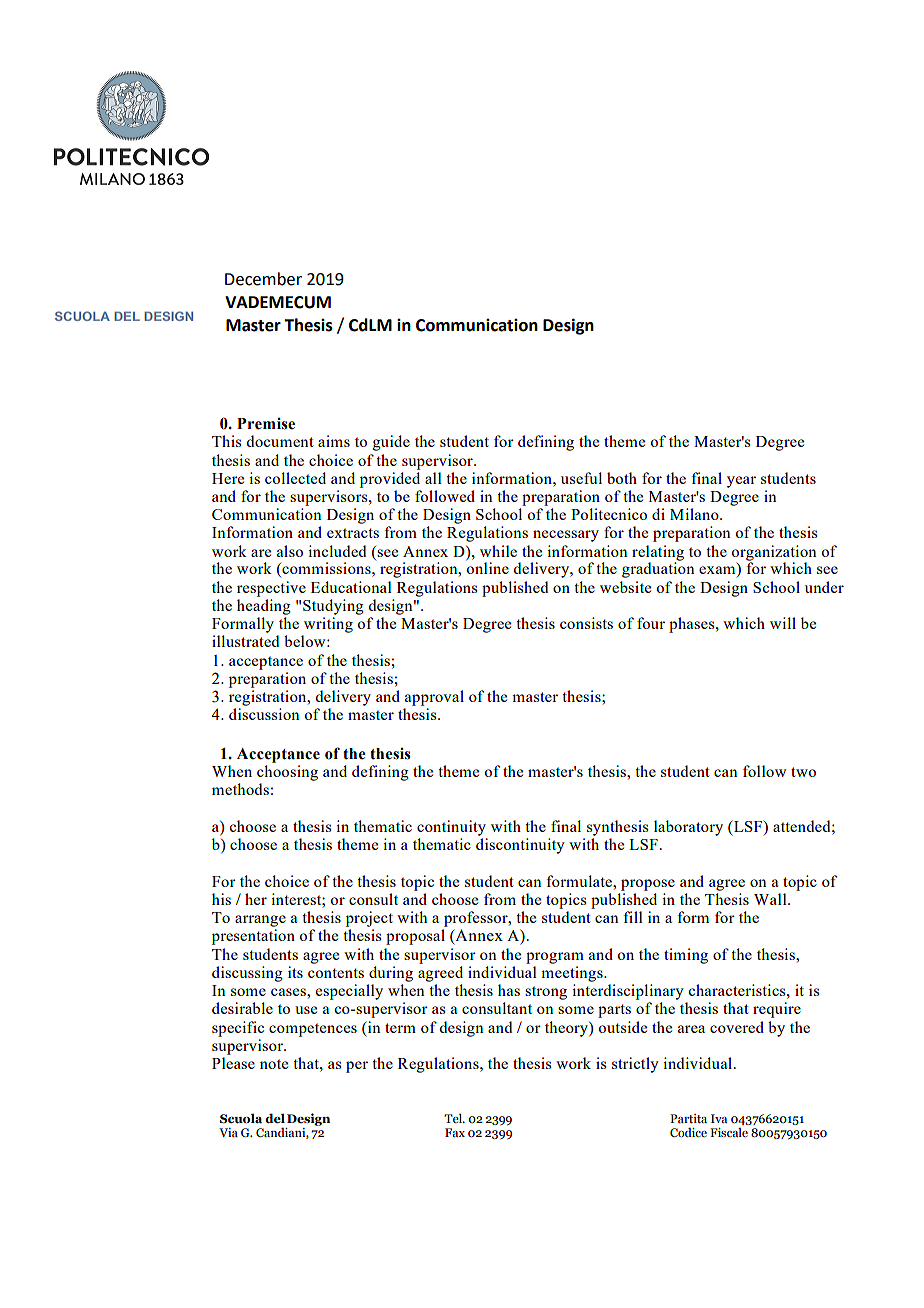 This document has height=1308, width=924. I want to click on guide, so click(391, 443).
